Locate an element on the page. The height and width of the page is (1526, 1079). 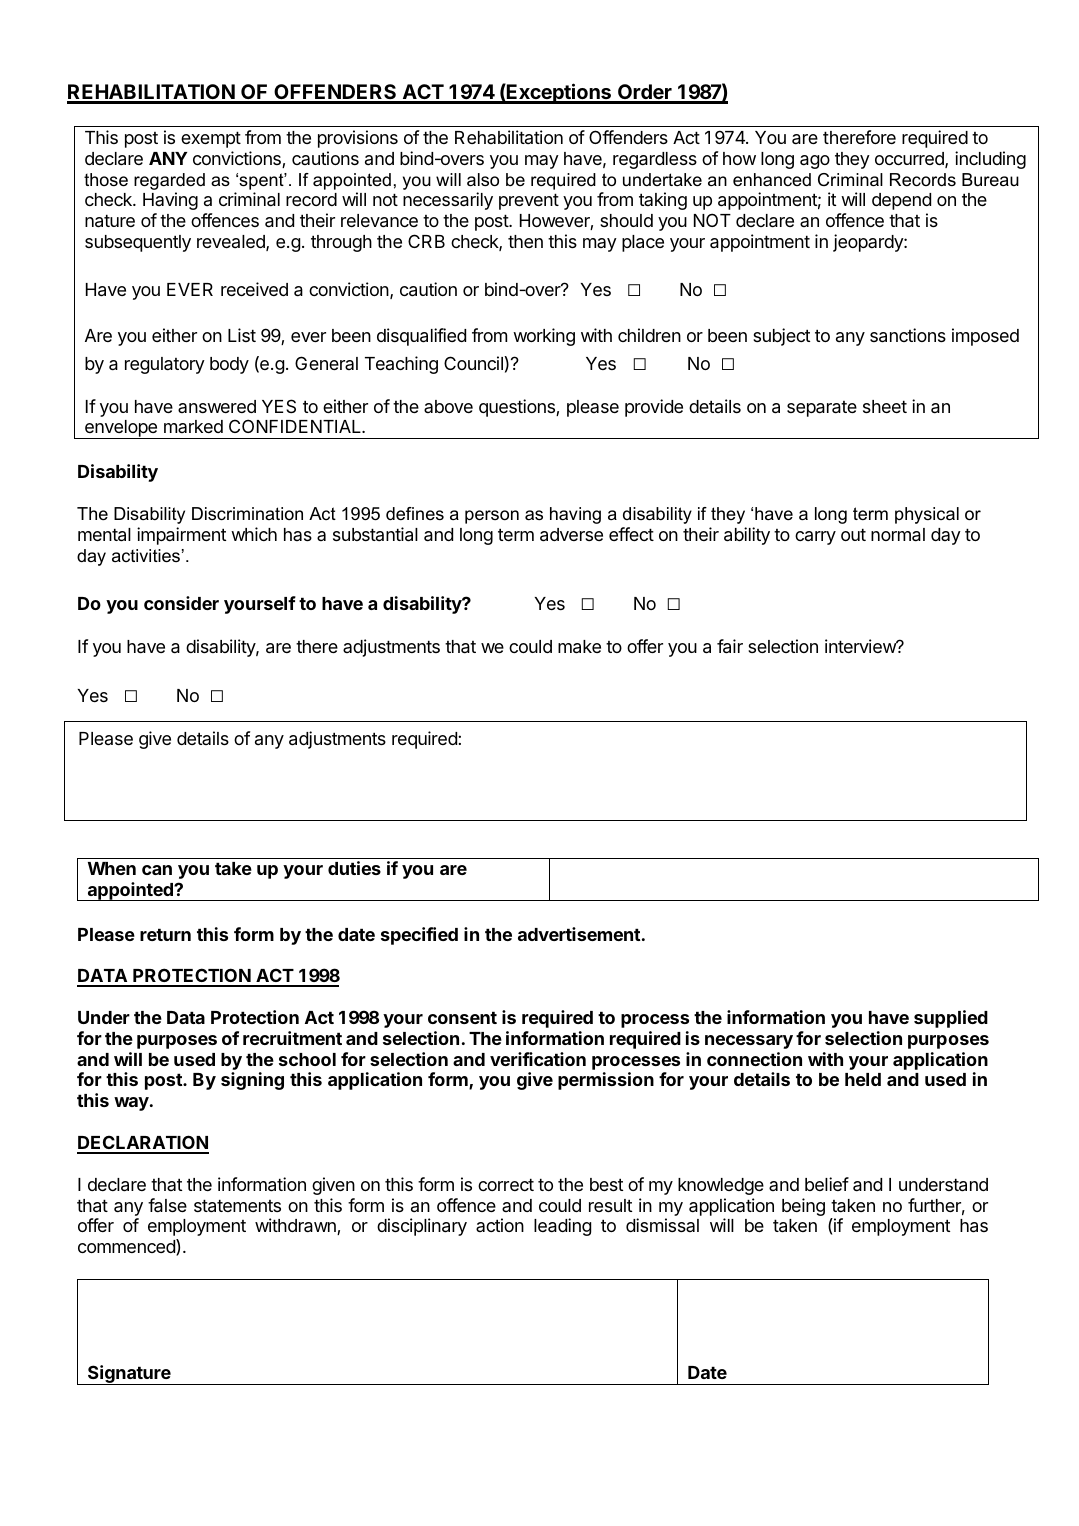
can is located at coordinates (157, 870).
